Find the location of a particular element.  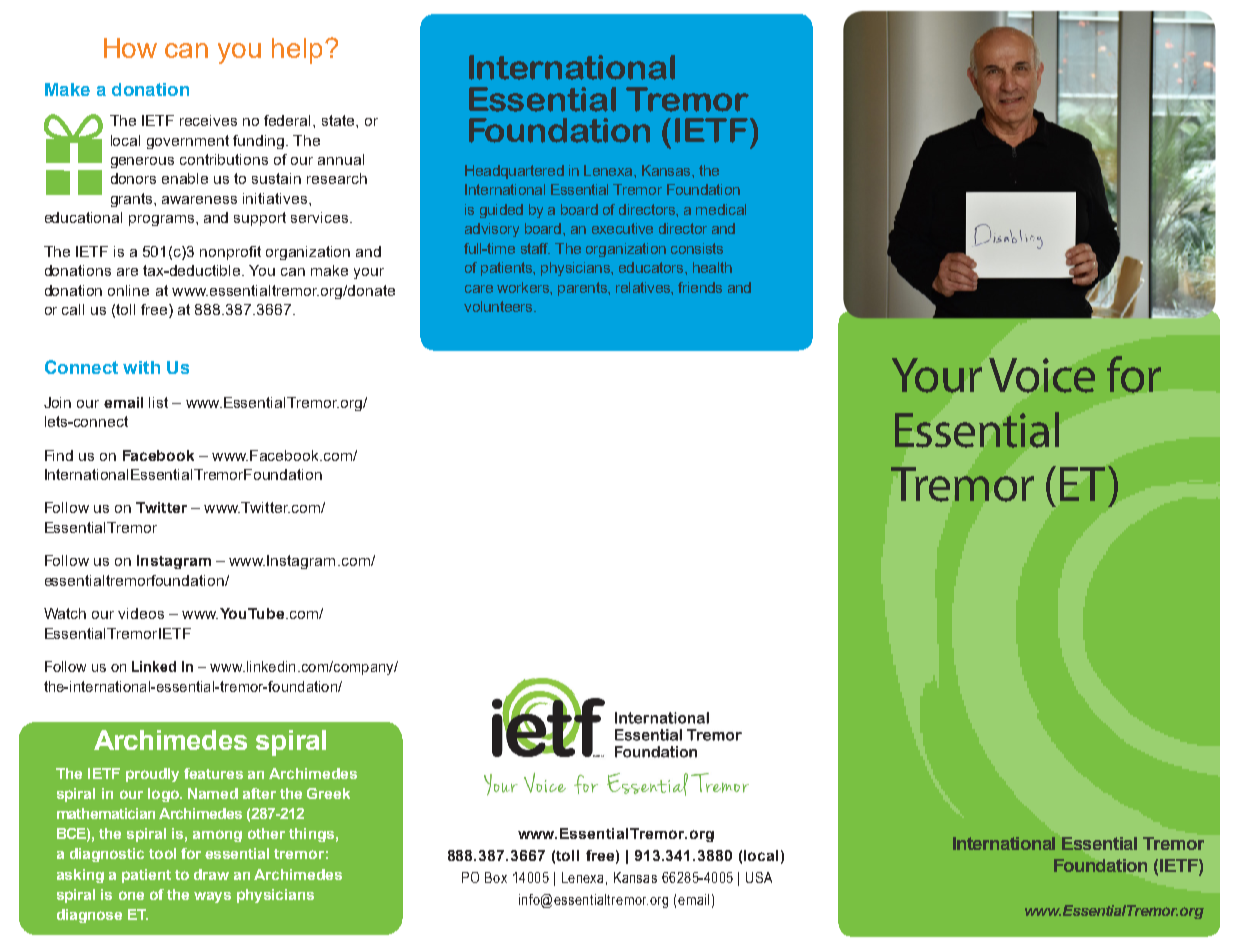

Voice is located at coordinates (1042, 375).
